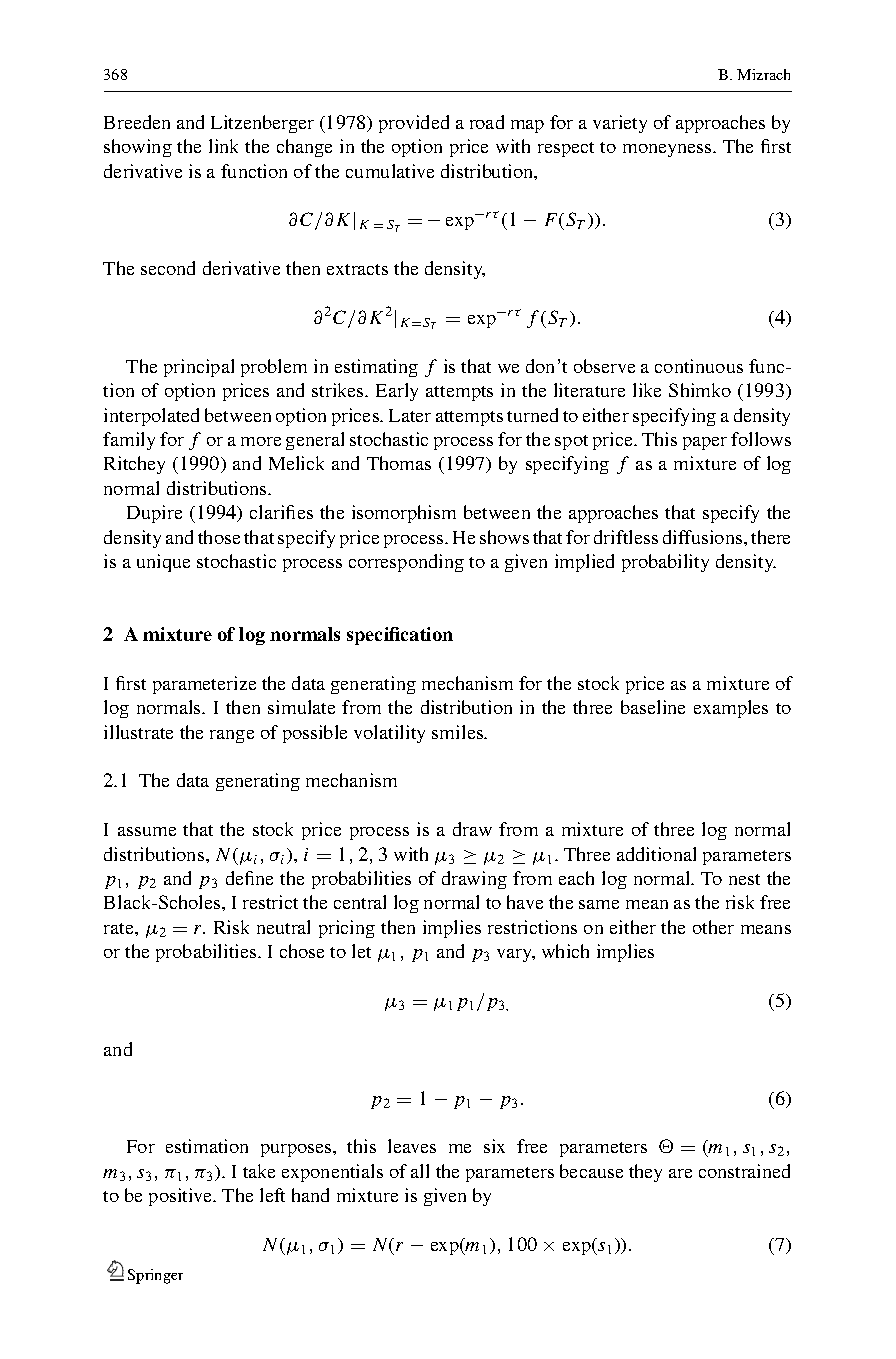 The image size is (896, 1359). Describe the element at coordinates (459, 732) in the screenshot. I see `smiles` at that location.
